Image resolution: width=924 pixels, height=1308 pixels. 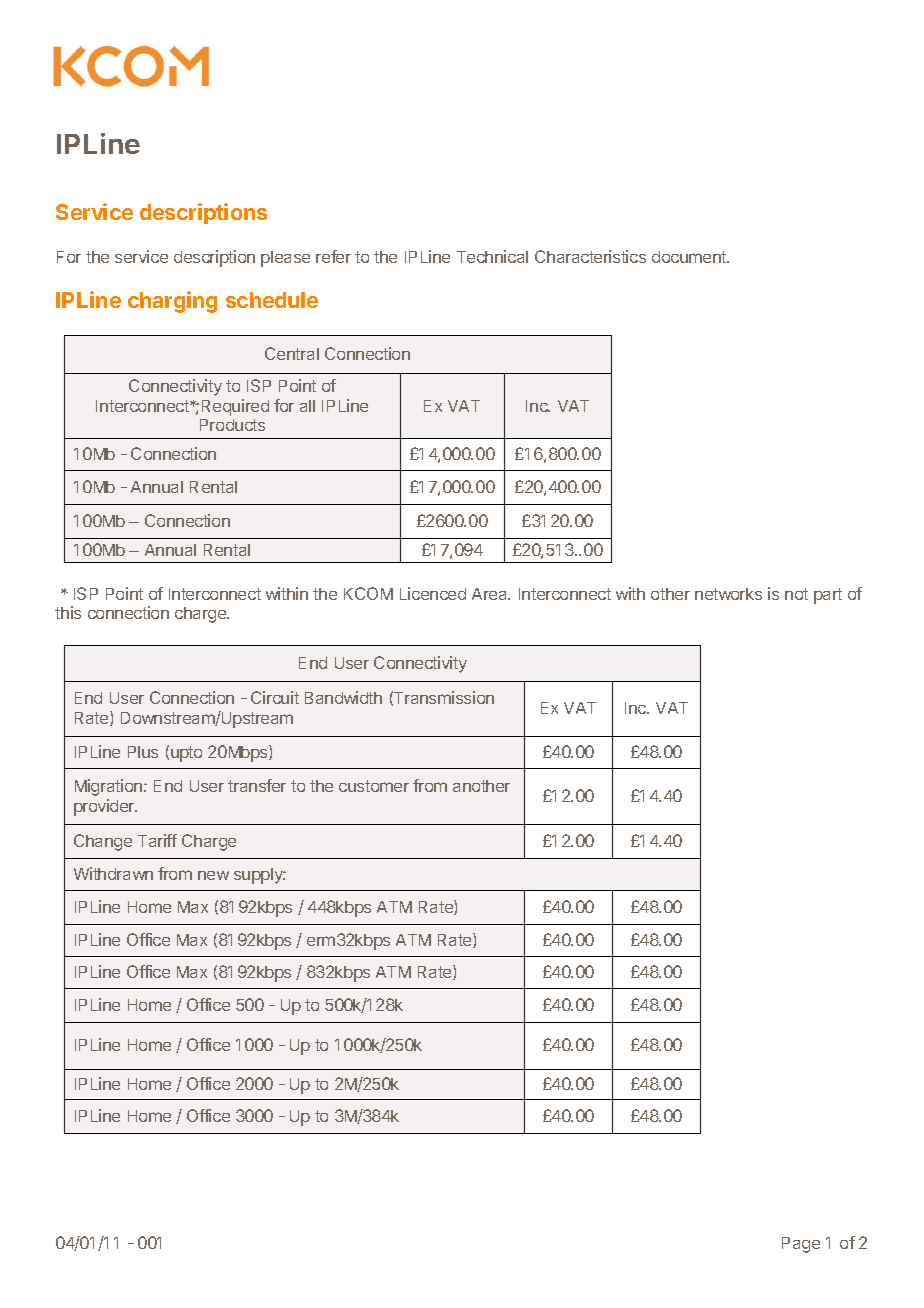 I want to click on new, so click(x=213, y=875).
